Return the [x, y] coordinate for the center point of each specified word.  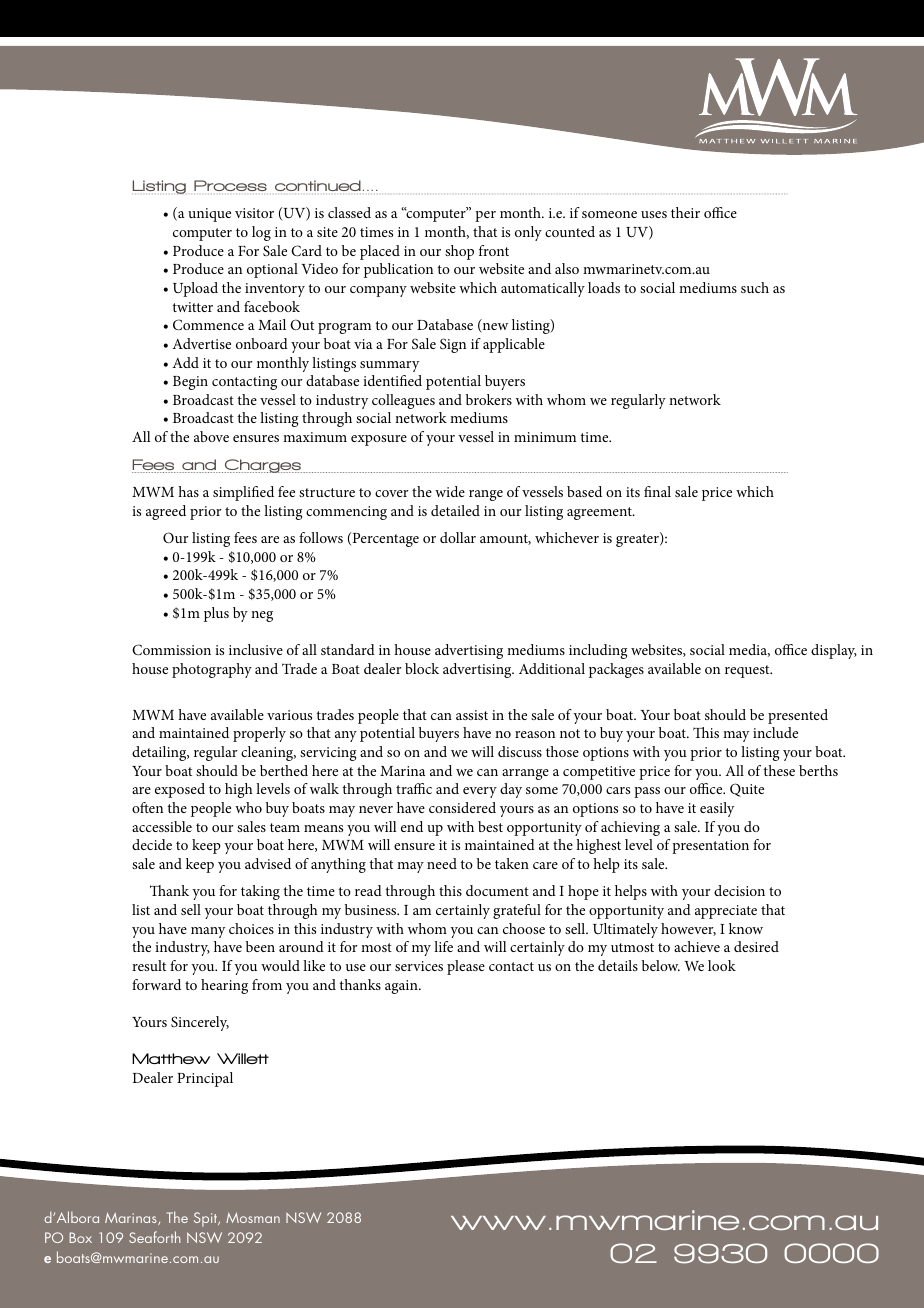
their [685, 212]
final [657, 491]
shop [459, 252]
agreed [166, 512]
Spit [207, 1219]
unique [209, 215]
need [442, 863]
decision [739, 890]
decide [152, 844]
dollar [458, 537]
